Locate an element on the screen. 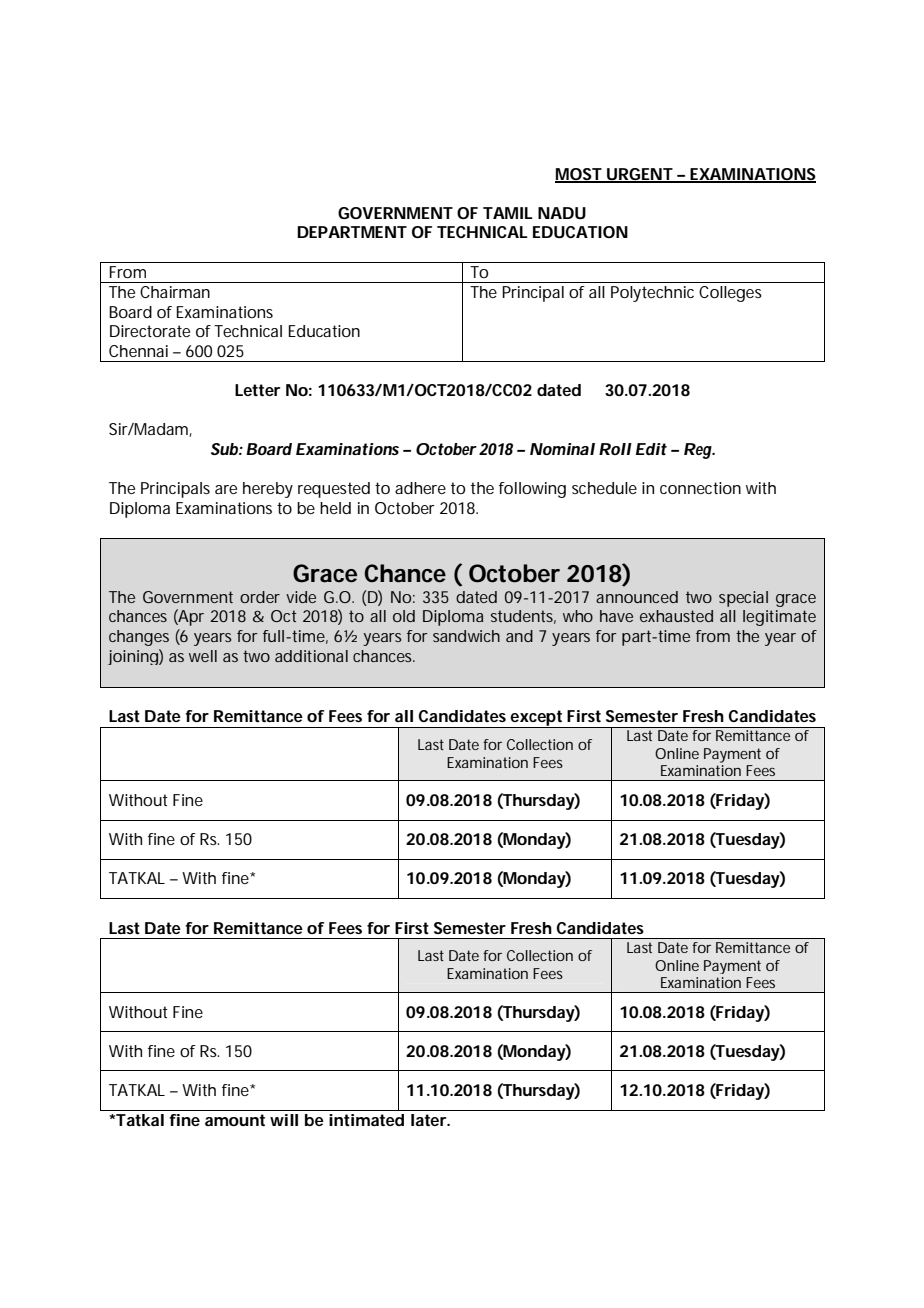  later is located at coordinates (430, 1120).
